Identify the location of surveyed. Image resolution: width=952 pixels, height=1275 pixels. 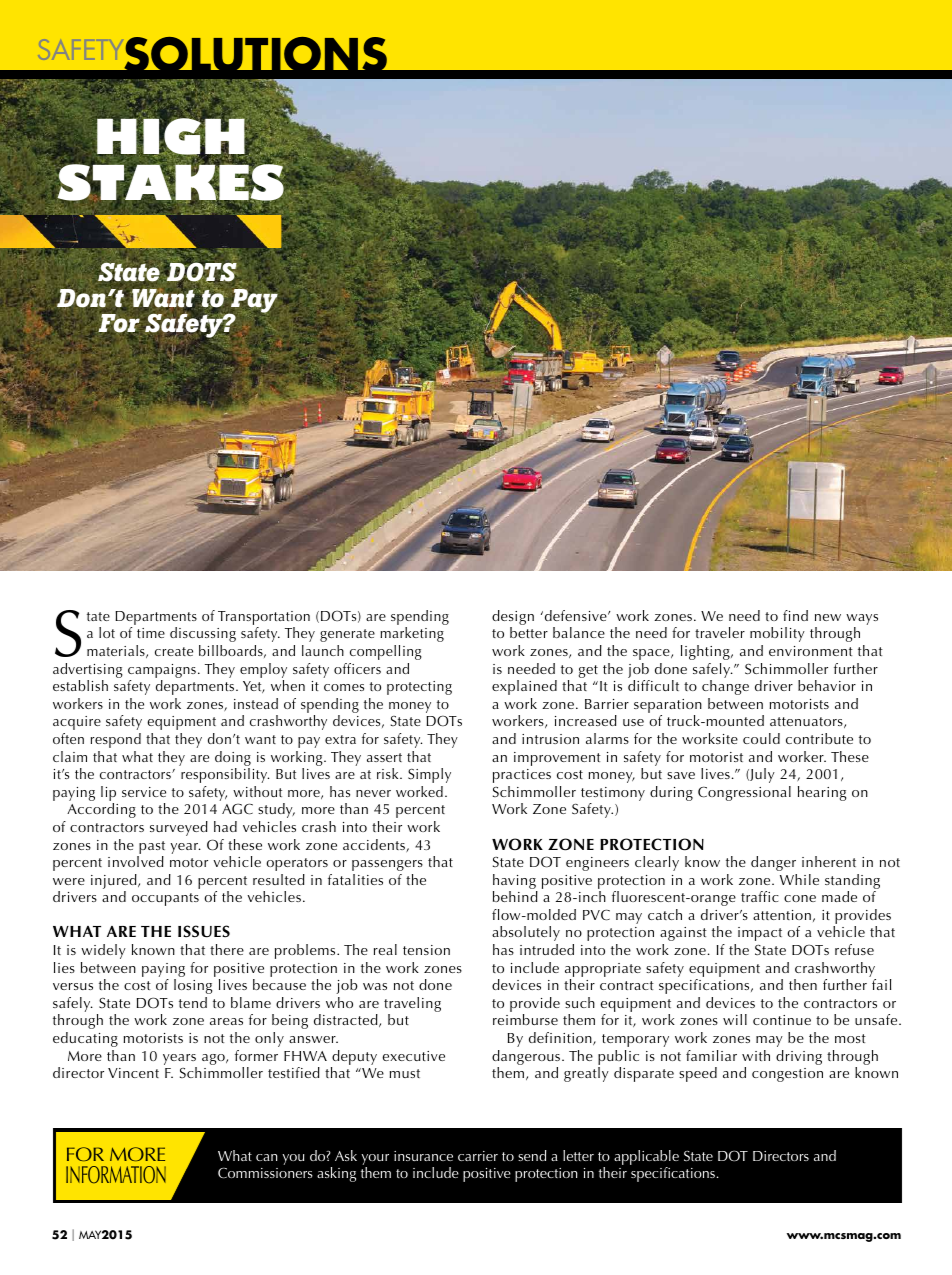
(179, 828).
